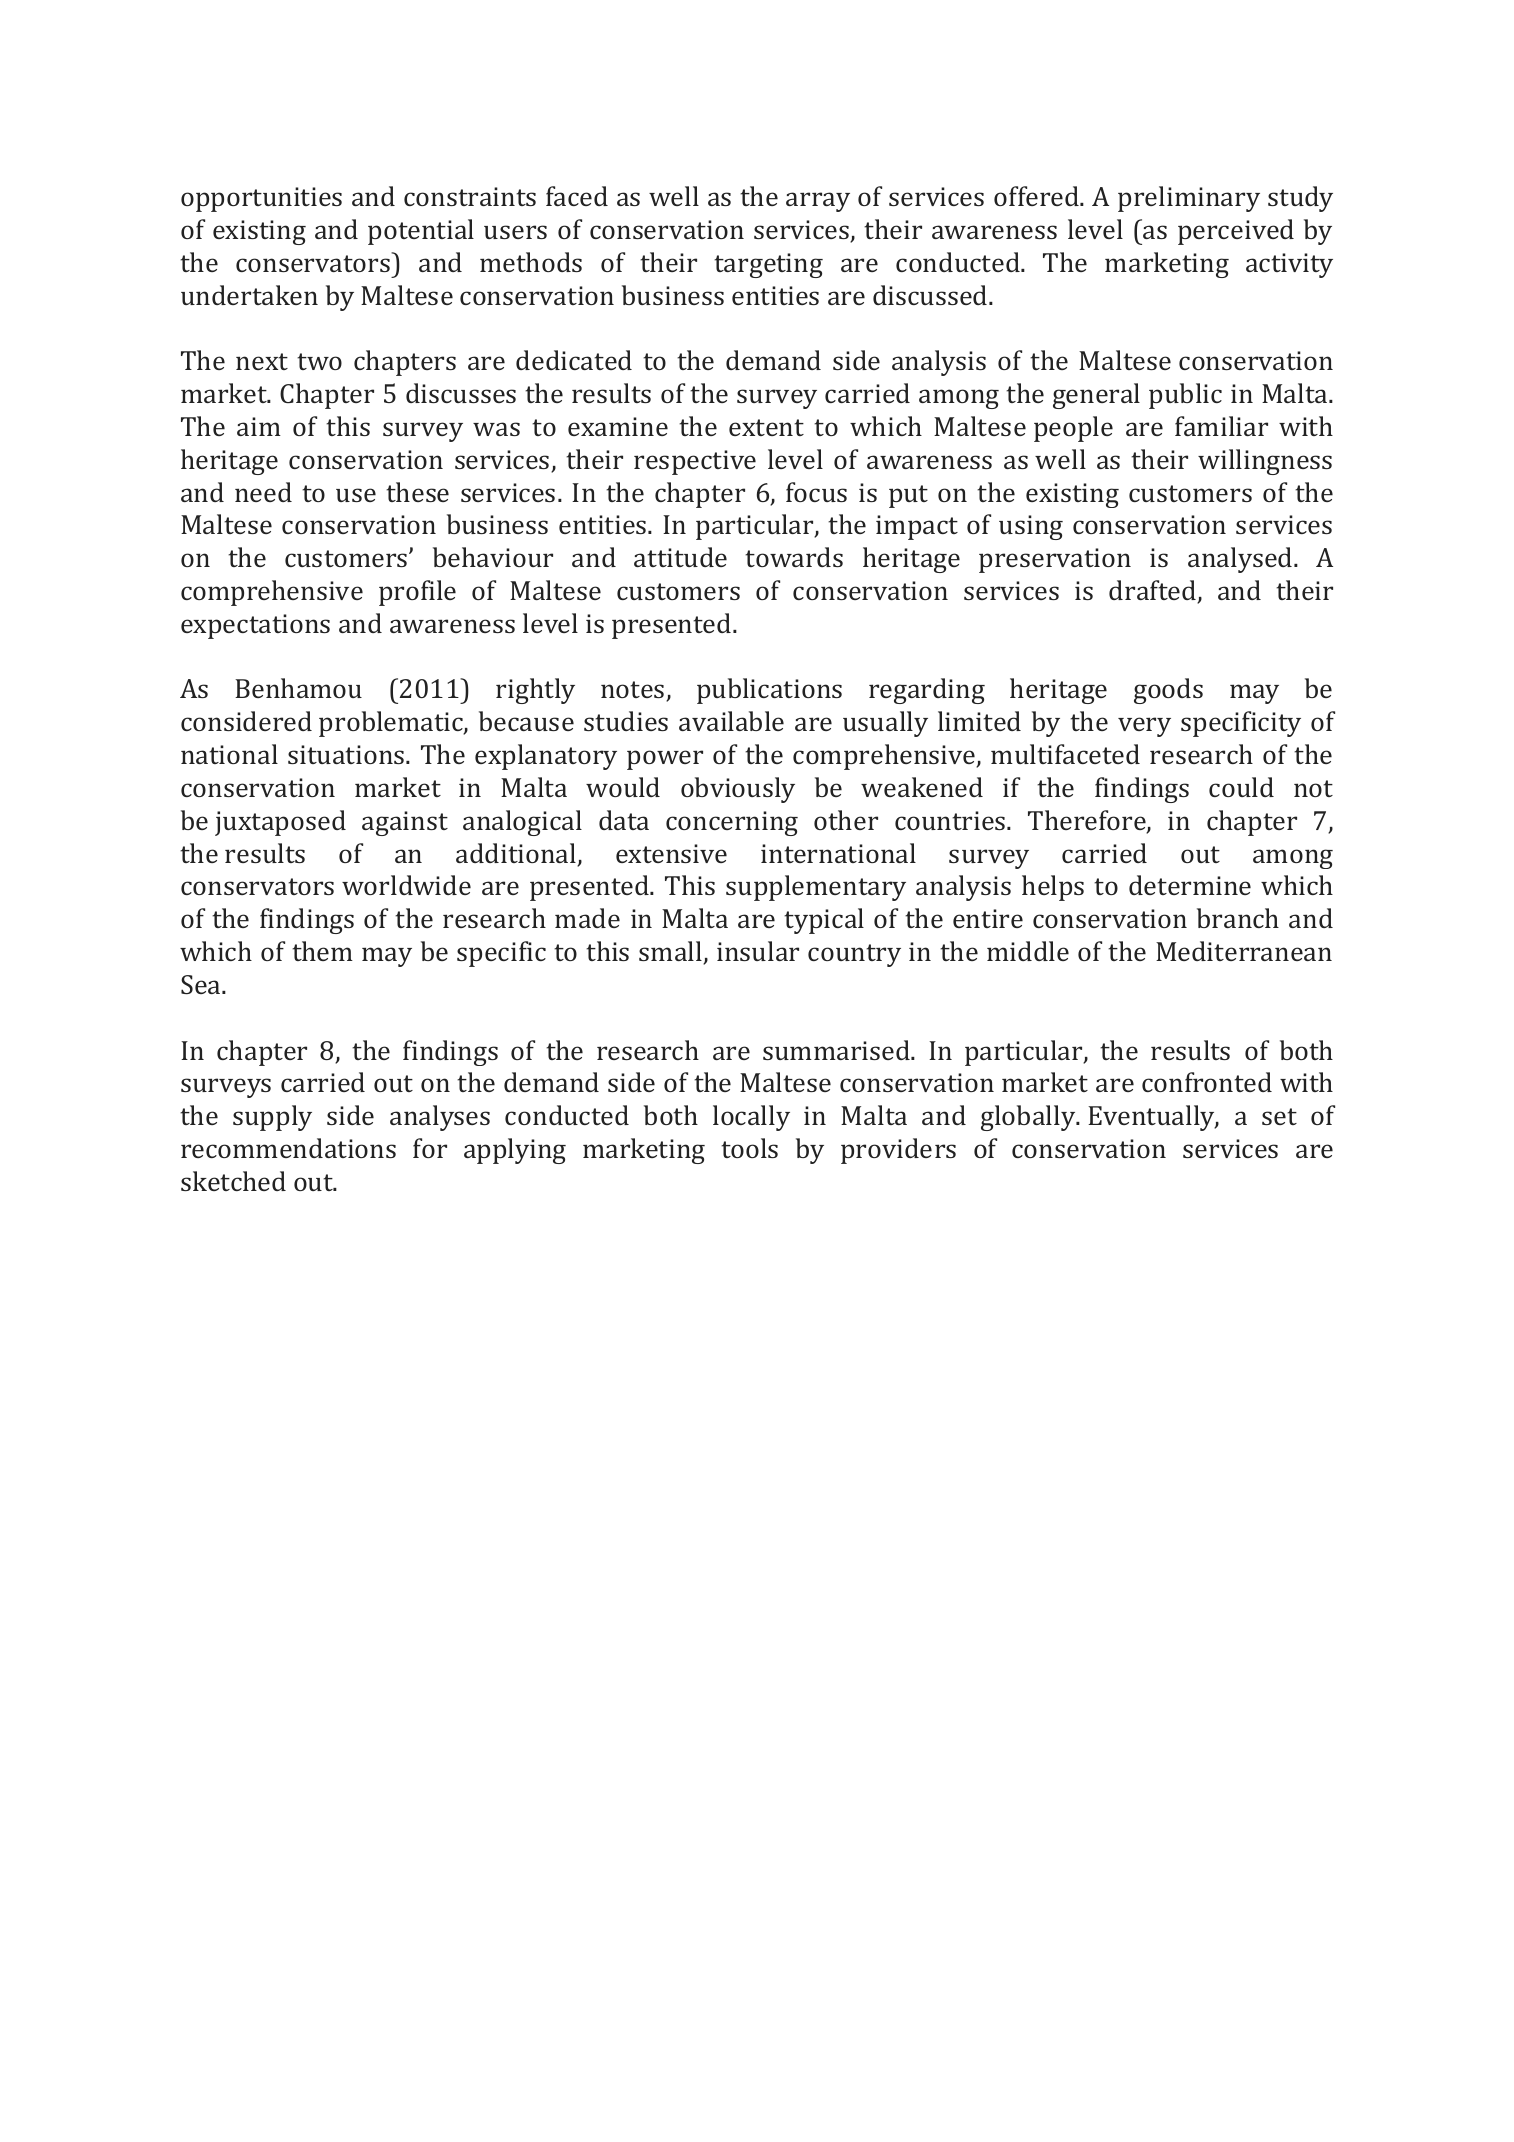 Image resolution: width=1514 pixels, height=2142 pixels. I want to click on recommendations, so click(288, 1148).
